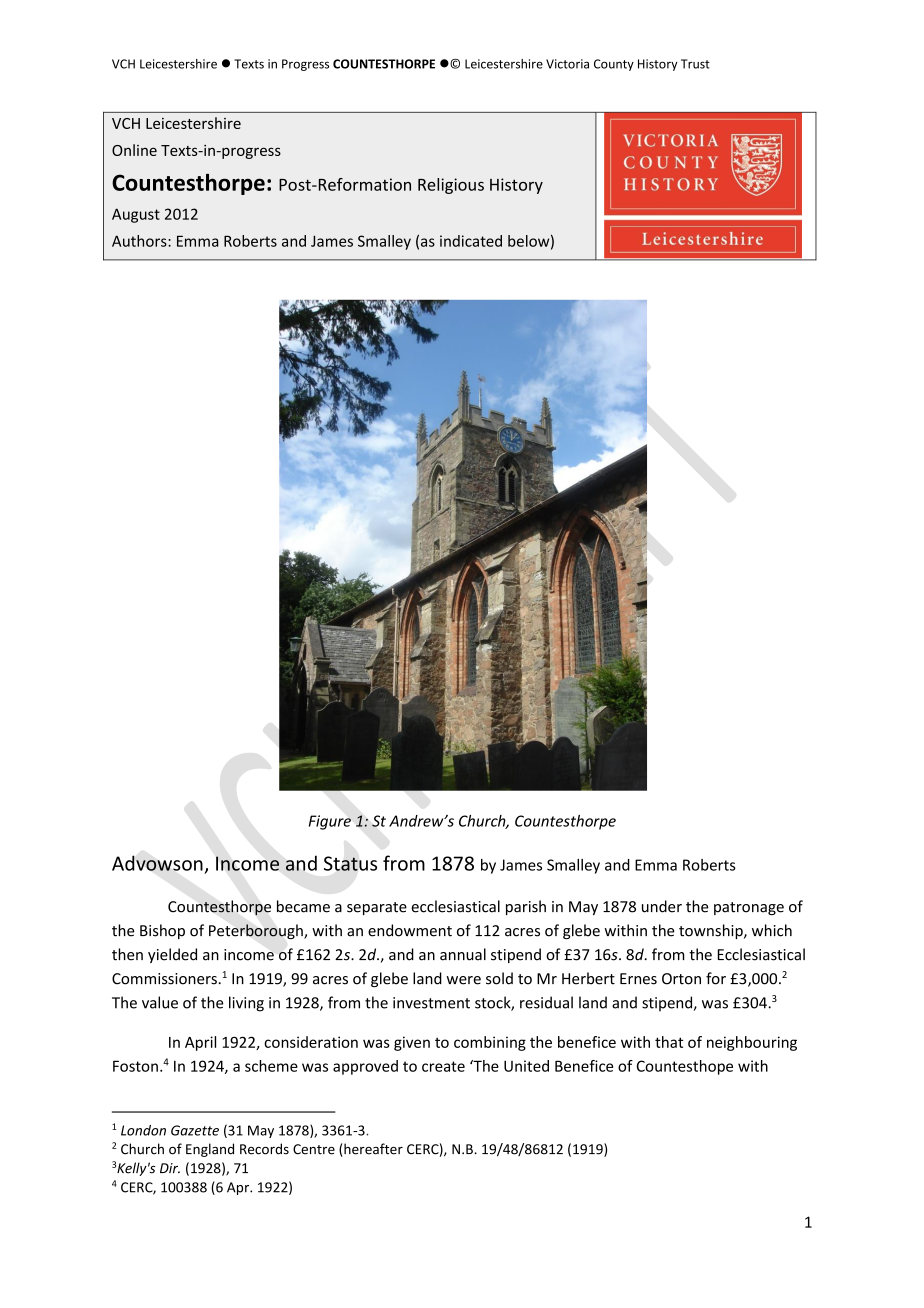  I want to click on Status, so click(350, 863).
